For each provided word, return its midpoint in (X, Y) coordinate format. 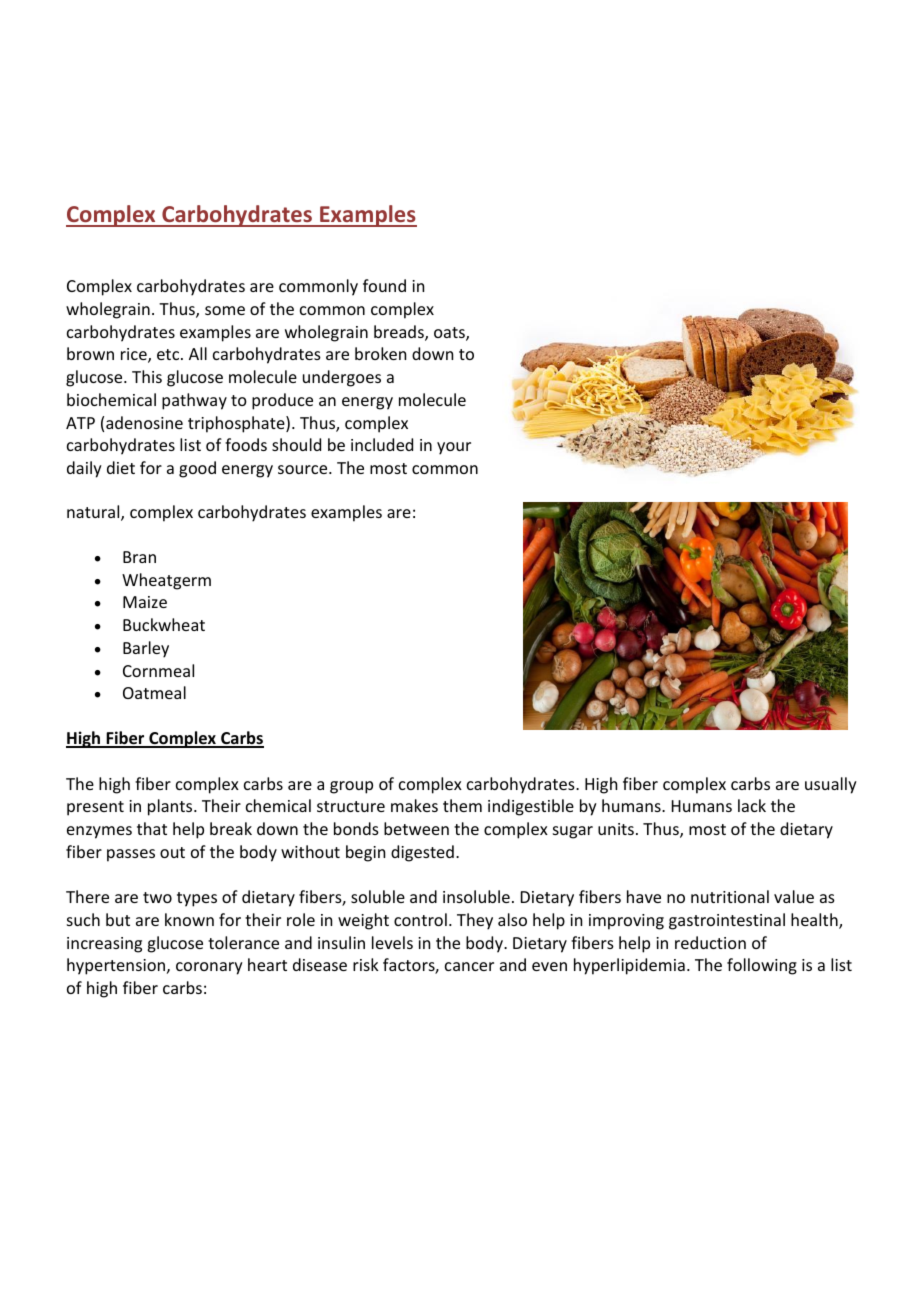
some (225, 310)
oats (450, 334)
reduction (710, 942)
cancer (469, 966)
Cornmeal (158, 670)
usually (831, 785)
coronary (209, 968)
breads (400, 333)
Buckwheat (164, 624)
